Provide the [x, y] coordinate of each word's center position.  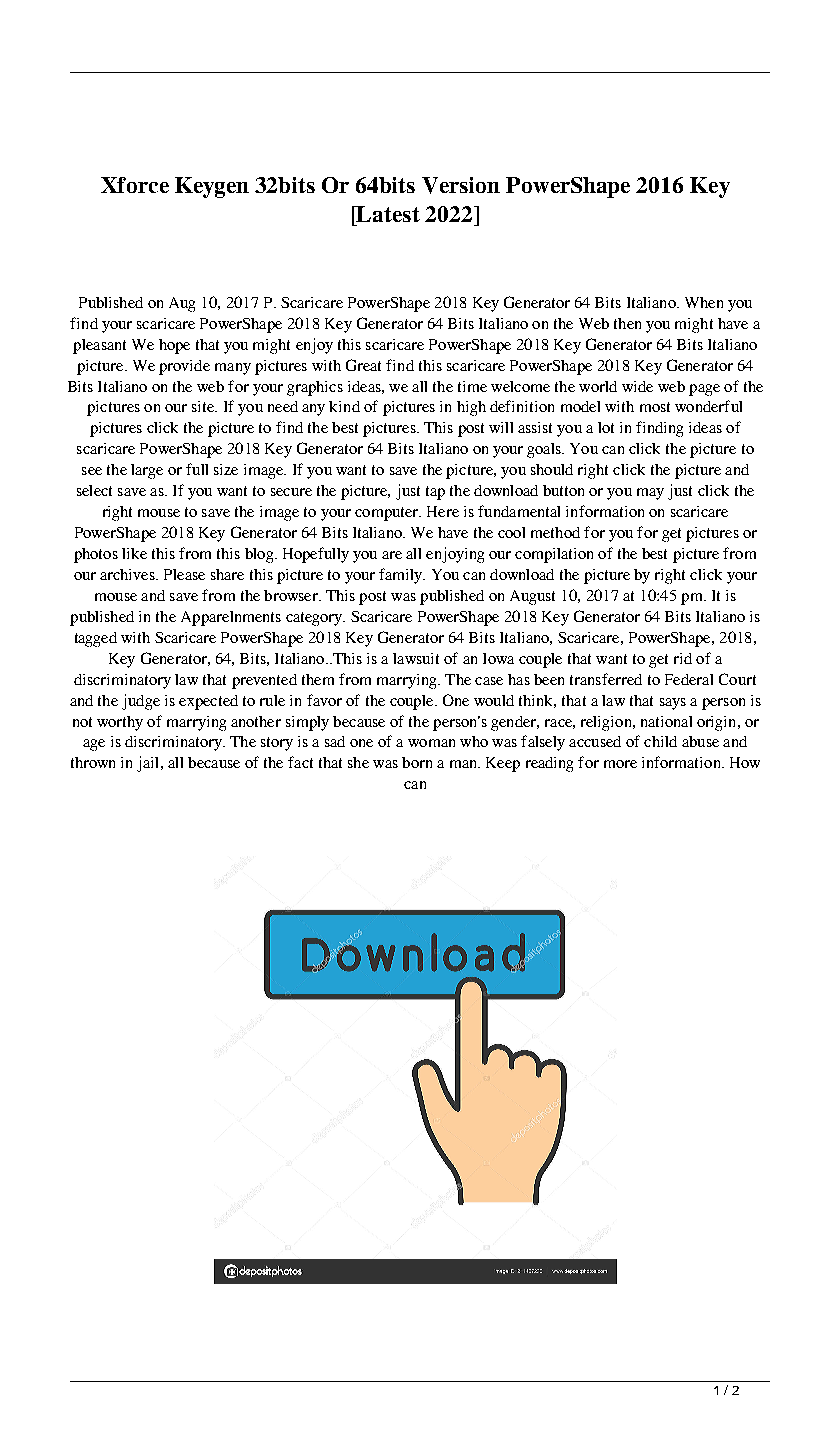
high [471, 408]
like [134, 553]
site [204, 406]
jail [149, 764]
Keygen [212, 187]
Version [461, 185]
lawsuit [416, 658]
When [704, 302]
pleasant [99, 346]
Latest [387, 214]
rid [683, 658]
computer [387, 514]
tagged [96, 639]
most [655, 407]
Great [363, 365]
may [650, 494]
